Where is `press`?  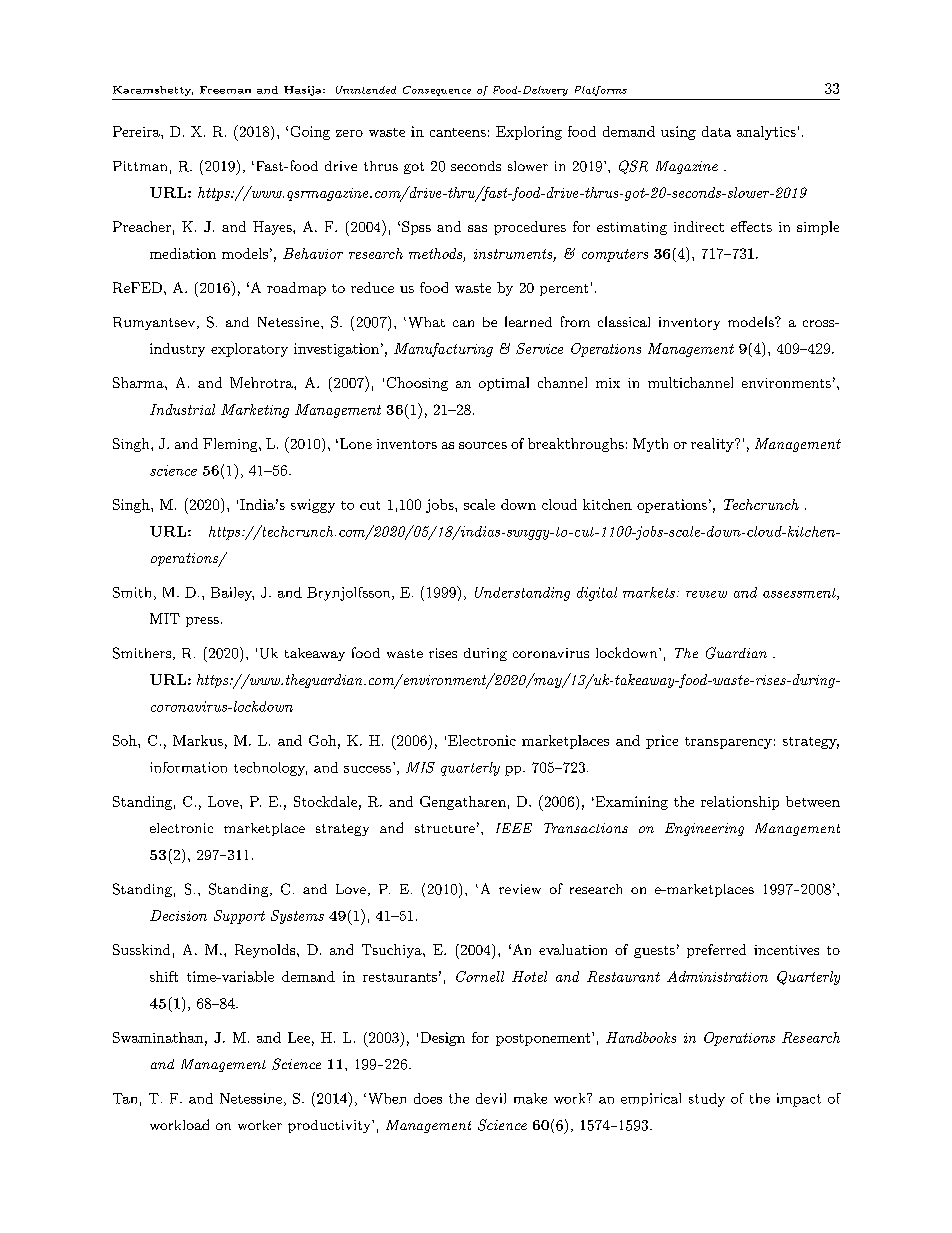 press is located at coordinates (202, 622).
